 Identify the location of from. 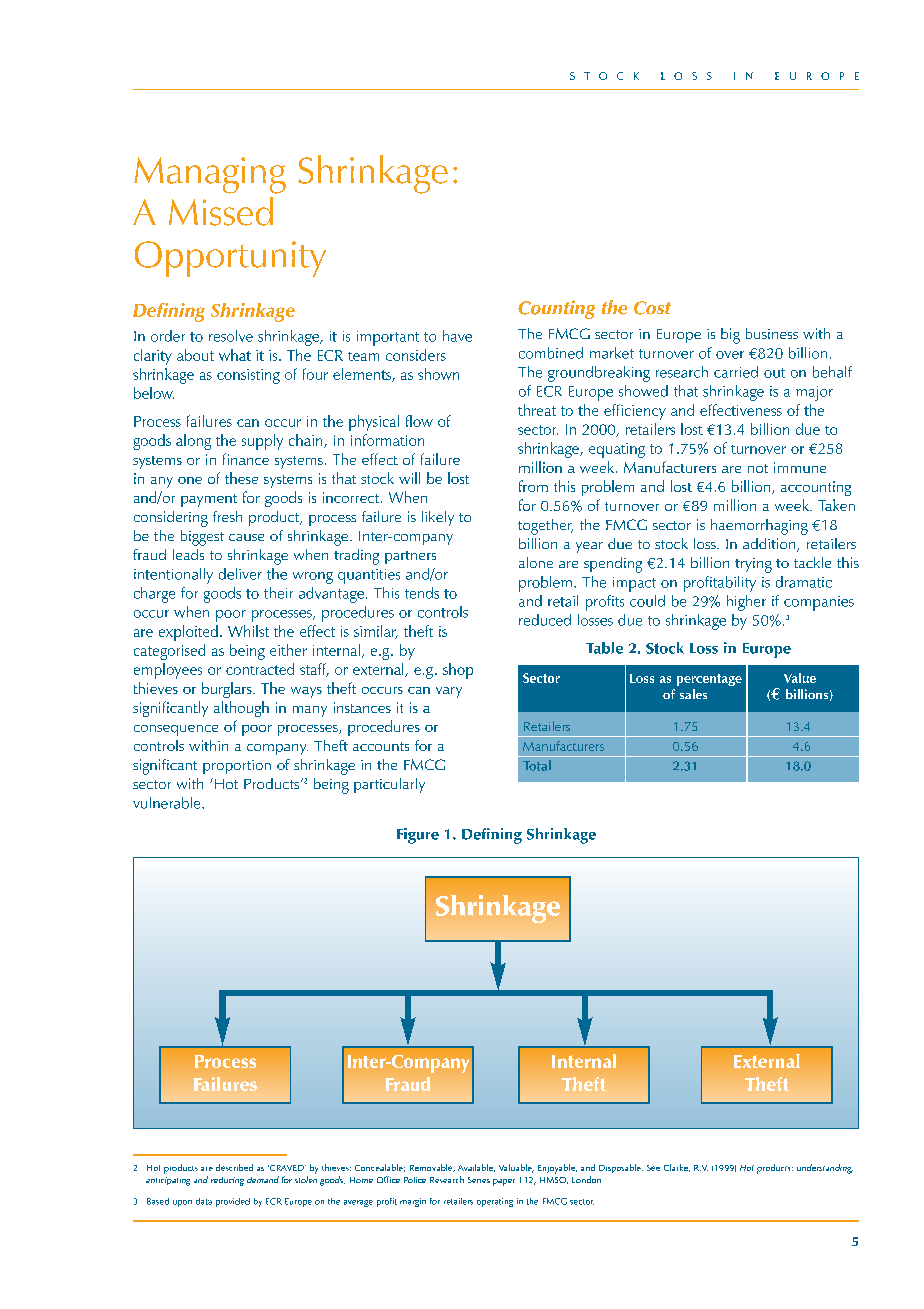
(533, 486).
